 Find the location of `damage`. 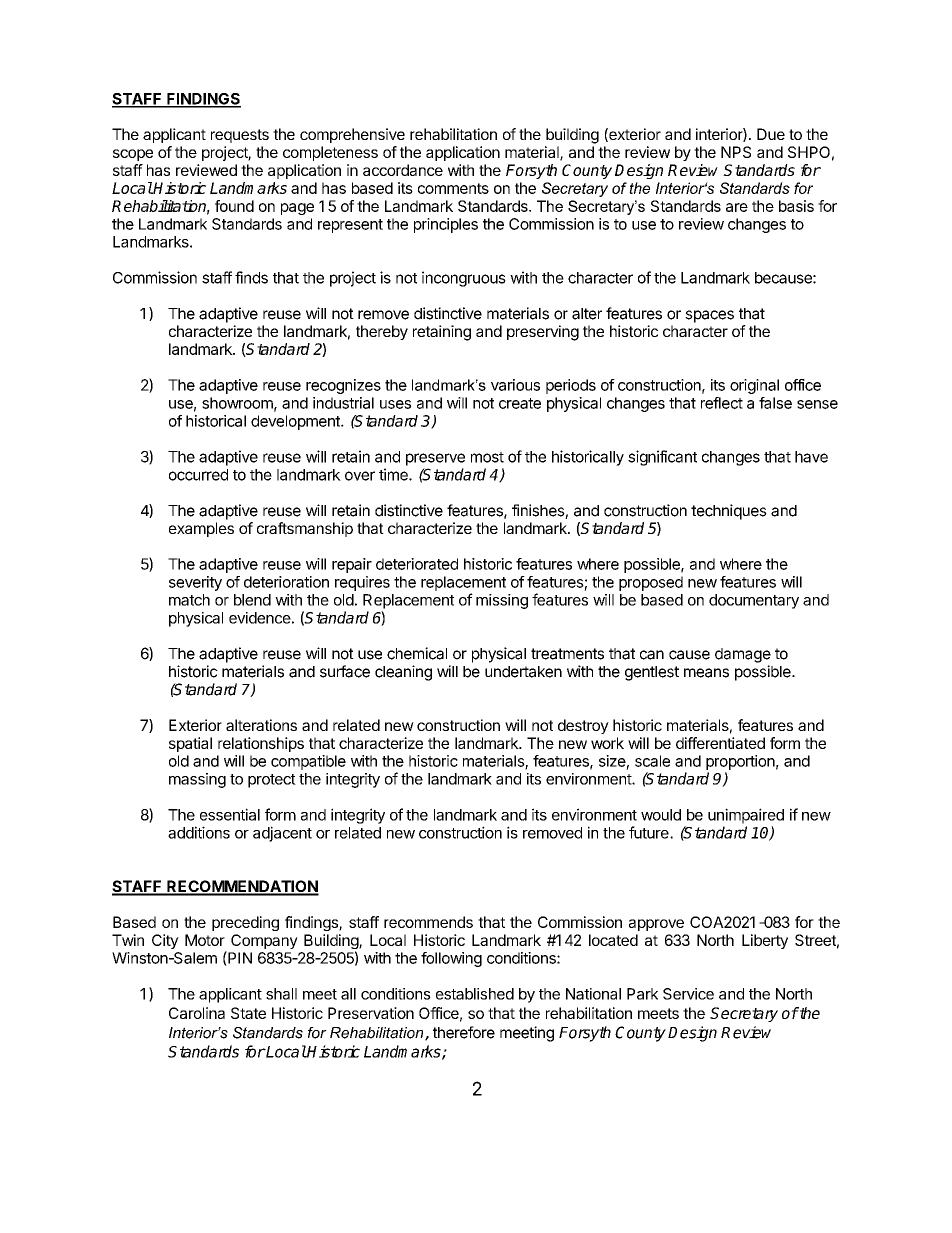

damage is located at coordinates (743, 655).
